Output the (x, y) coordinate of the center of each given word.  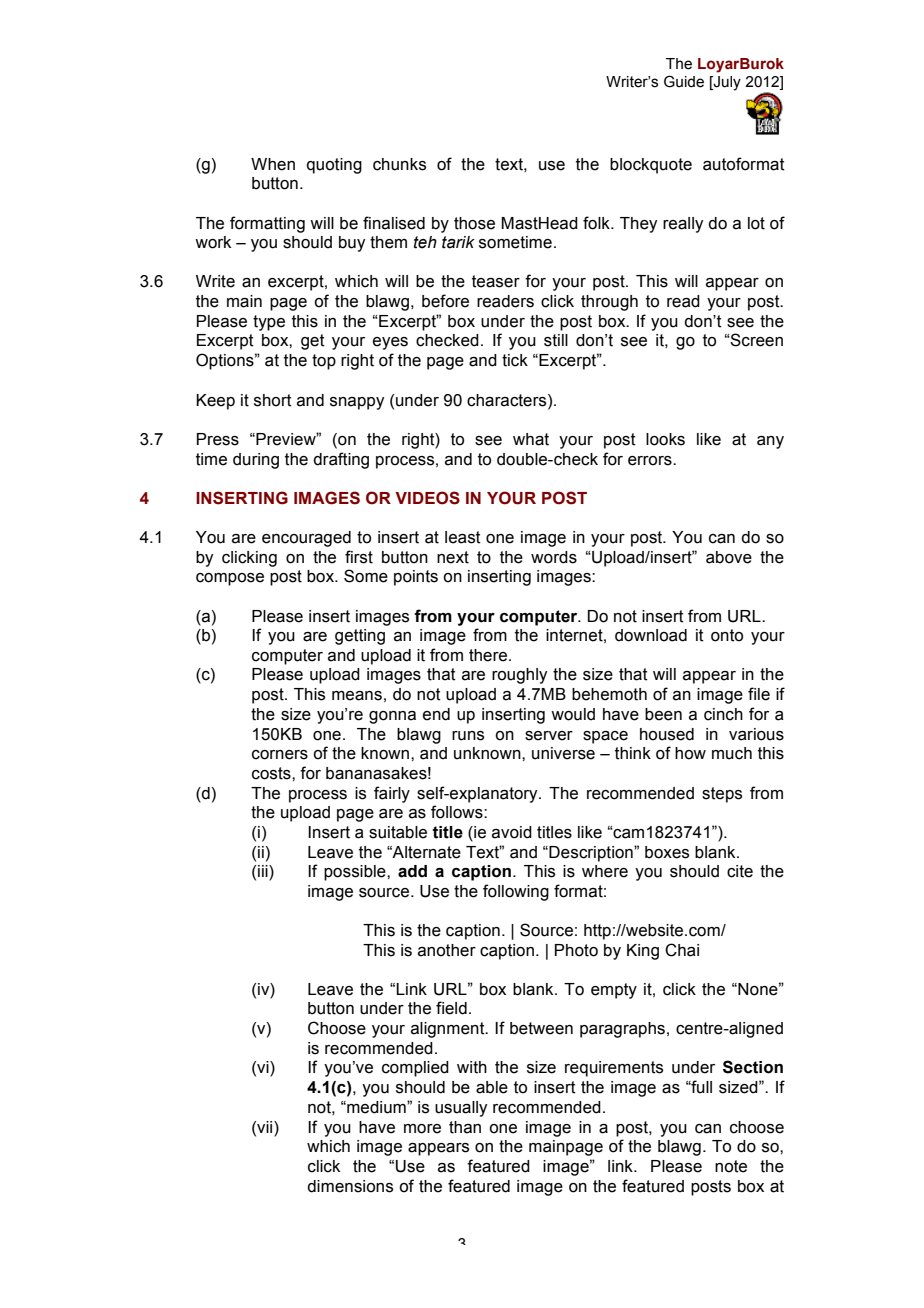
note (731, 1166)
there (489, 655)
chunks (399, 164)
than (465, 1127)
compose (230, 579)
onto (727, 635)
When (273, 164)
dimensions (350, 1186)
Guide (684, 81)
